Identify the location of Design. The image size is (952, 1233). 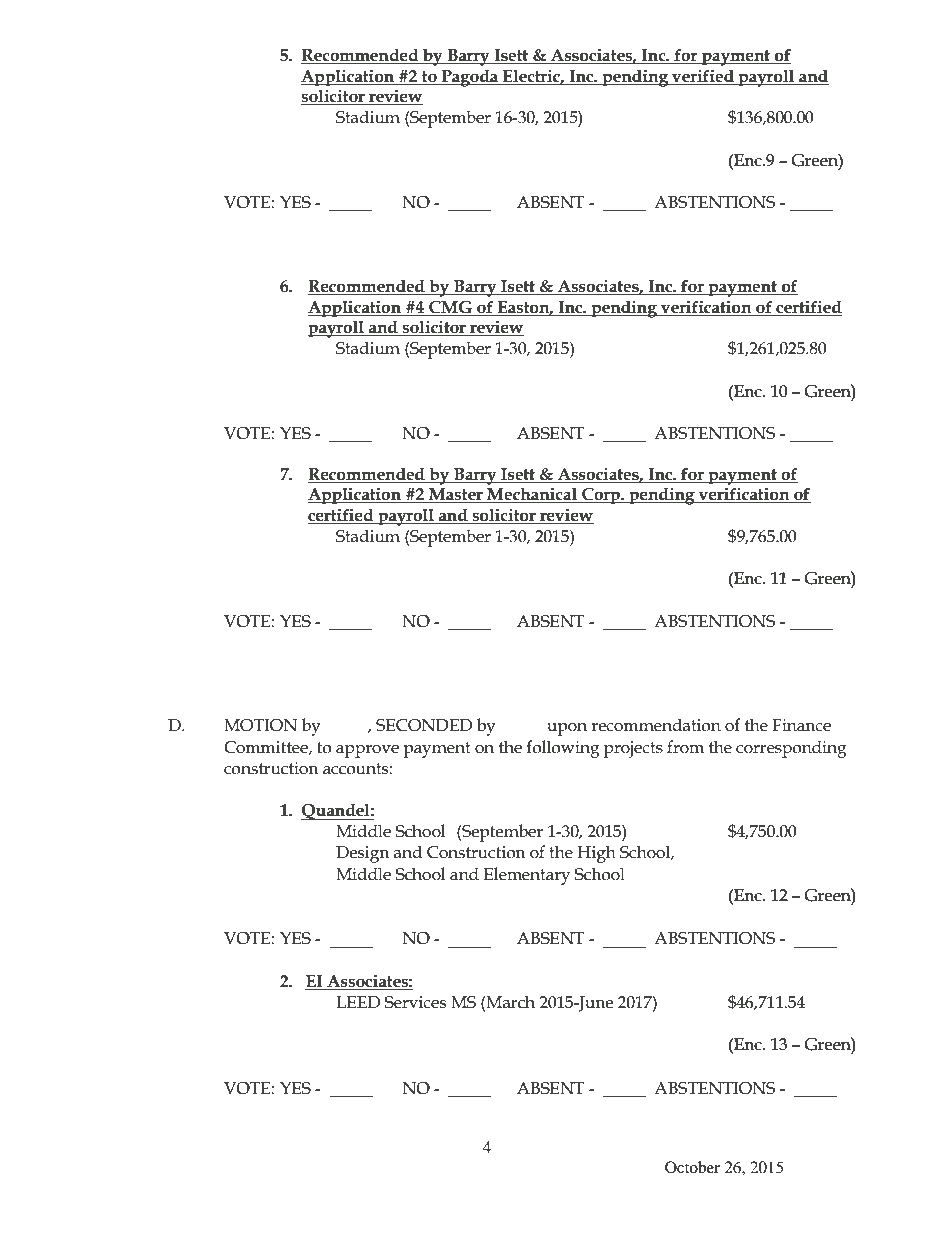
(363, 854).
